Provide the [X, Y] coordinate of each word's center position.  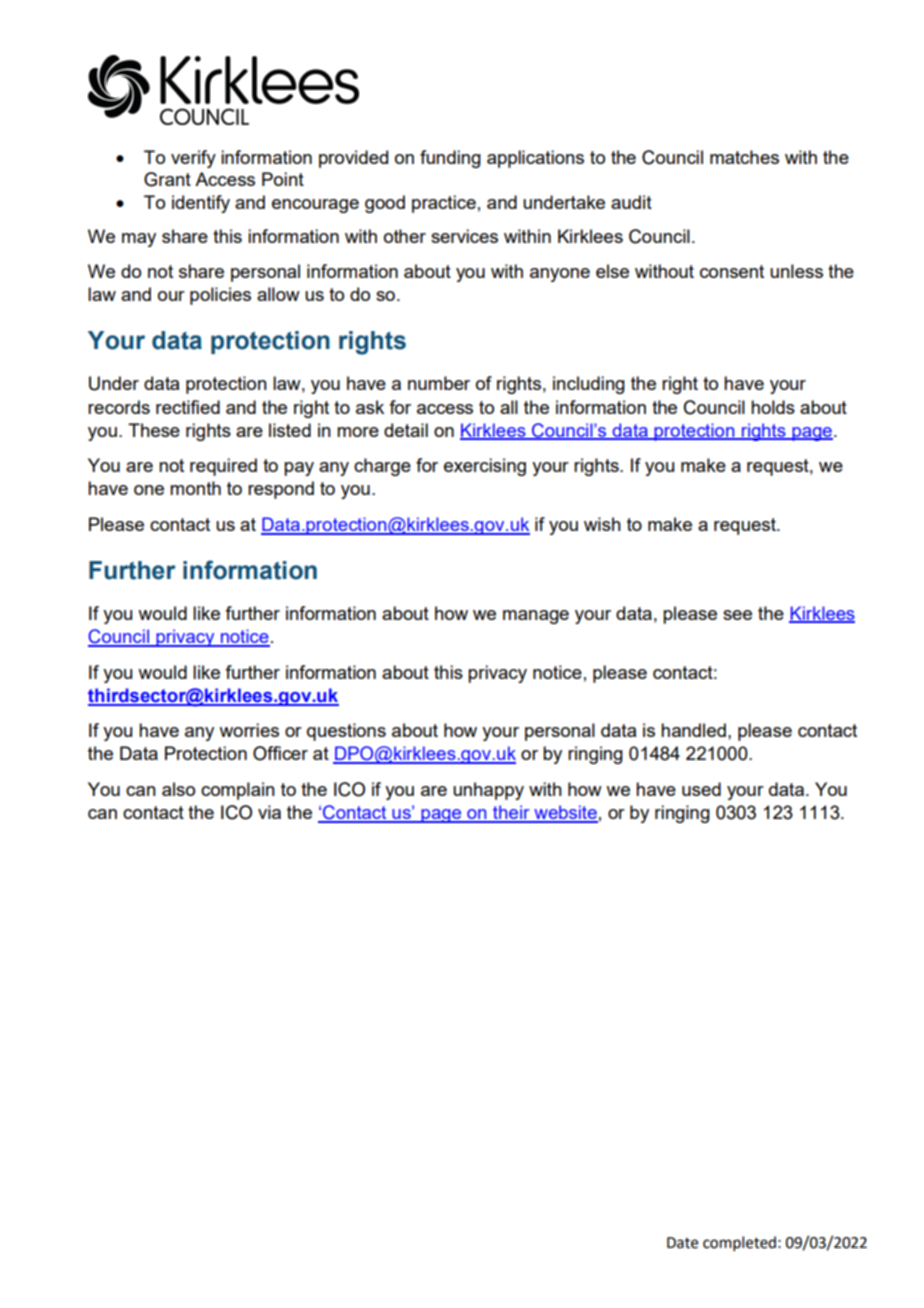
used [701, 789]
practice [444, 204]
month [195, 488]
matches [744, 157]
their [511, 813]
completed [739, 1243]
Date [682, 1243]
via [269, 812]
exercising [485, 467]
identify [201, 204]
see [737, 615]
